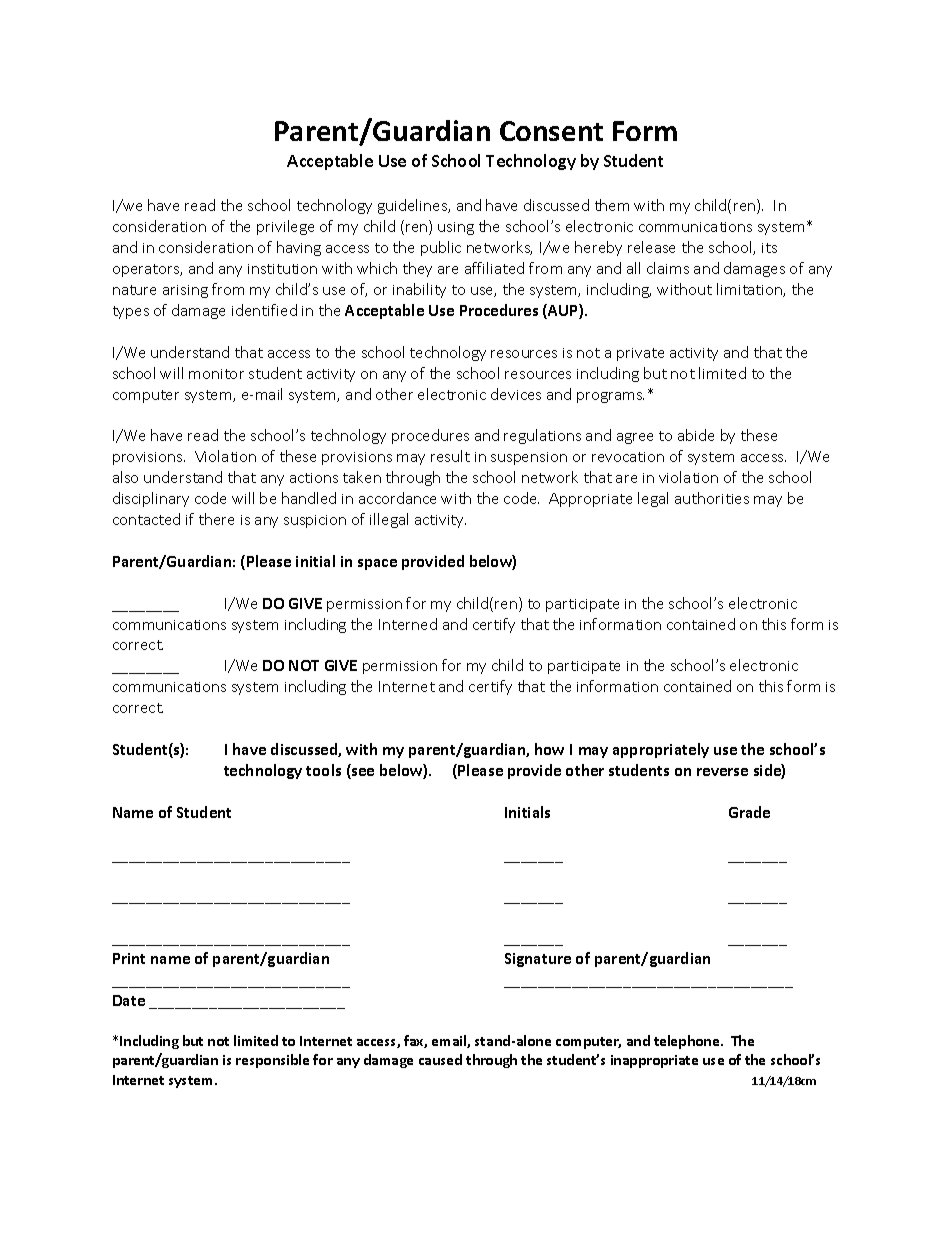 The image size is (952, 1233). What do you see at coordinates (323, 770) in the image?
I see `tools` at bounding box center [323, 770].
